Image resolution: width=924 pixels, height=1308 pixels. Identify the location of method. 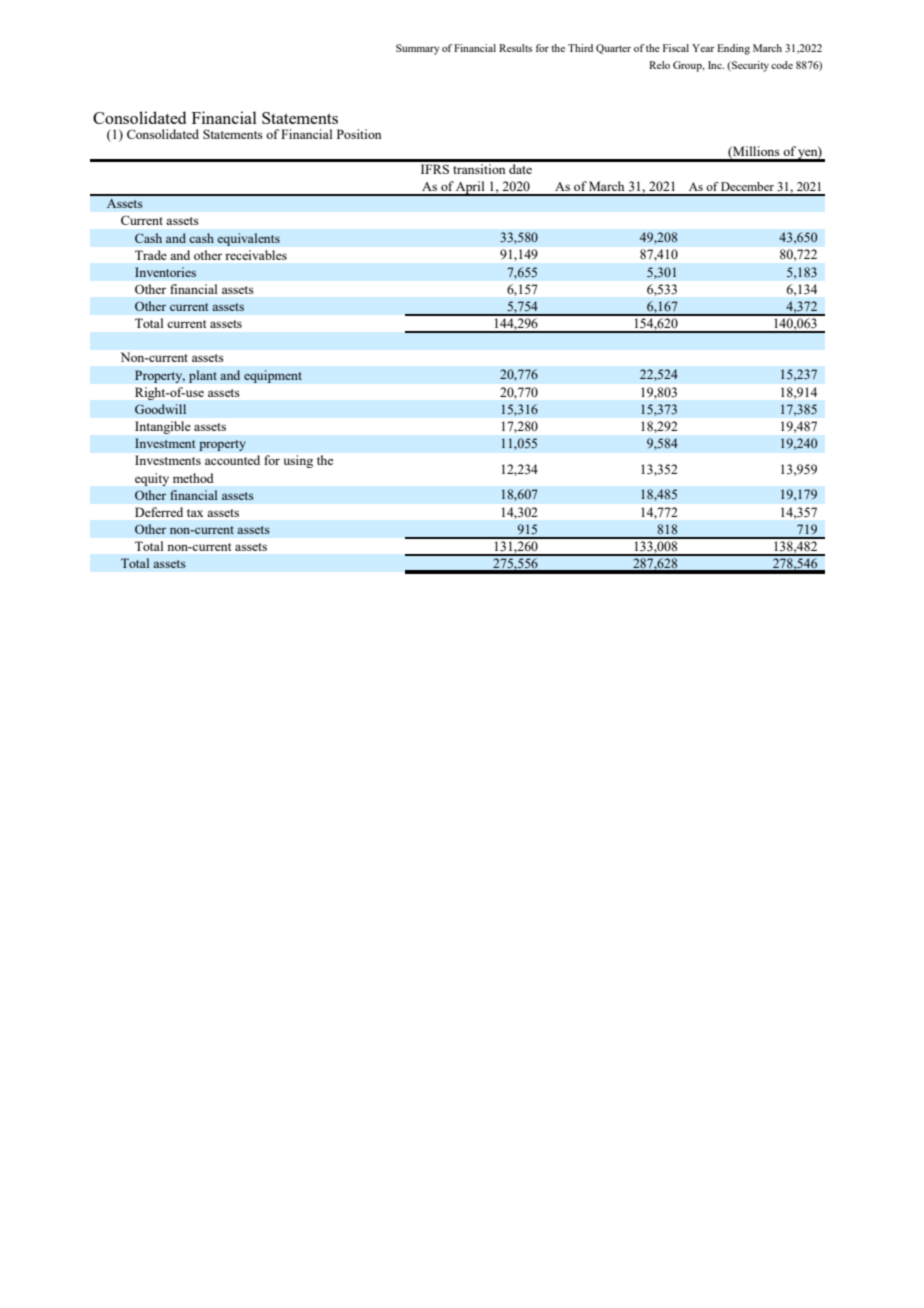
(193, 478).
